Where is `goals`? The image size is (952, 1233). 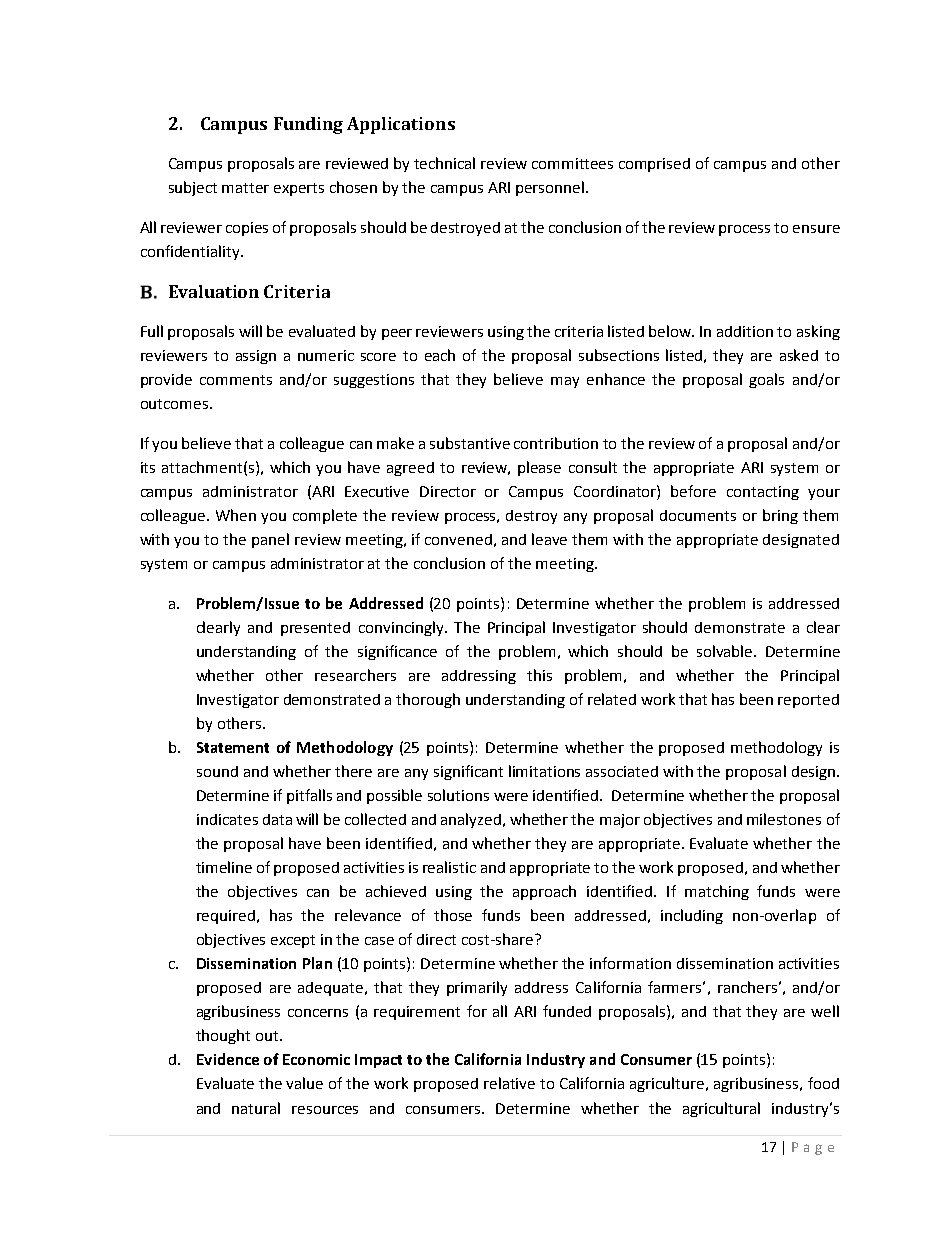 goals is located at coordinates (766, 380).
